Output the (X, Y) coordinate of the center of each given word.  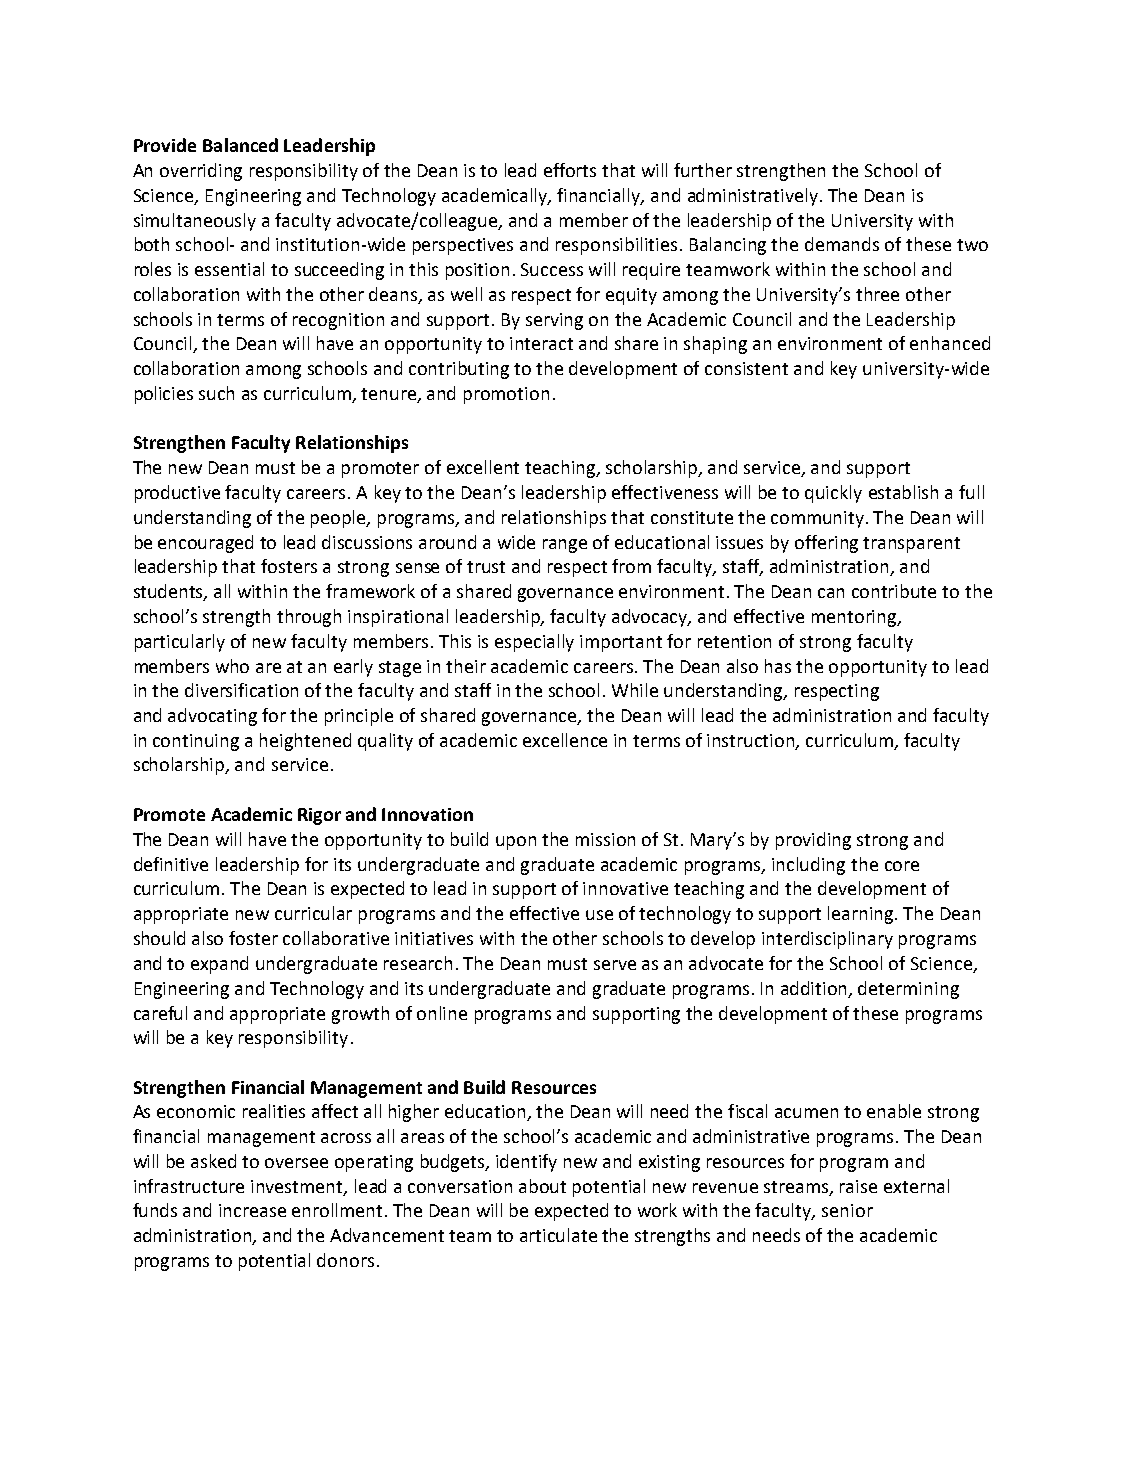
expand (219, 965)
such (216, 393)
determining (908, 990)
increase (252, 1210)
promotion (506, 395)
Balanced (240, 145)
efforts (570, 170)
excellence (565, 740)
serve (615, 965)
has (778, 666)
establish (903, 492)
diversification (241, 690)
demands (842, 244)
